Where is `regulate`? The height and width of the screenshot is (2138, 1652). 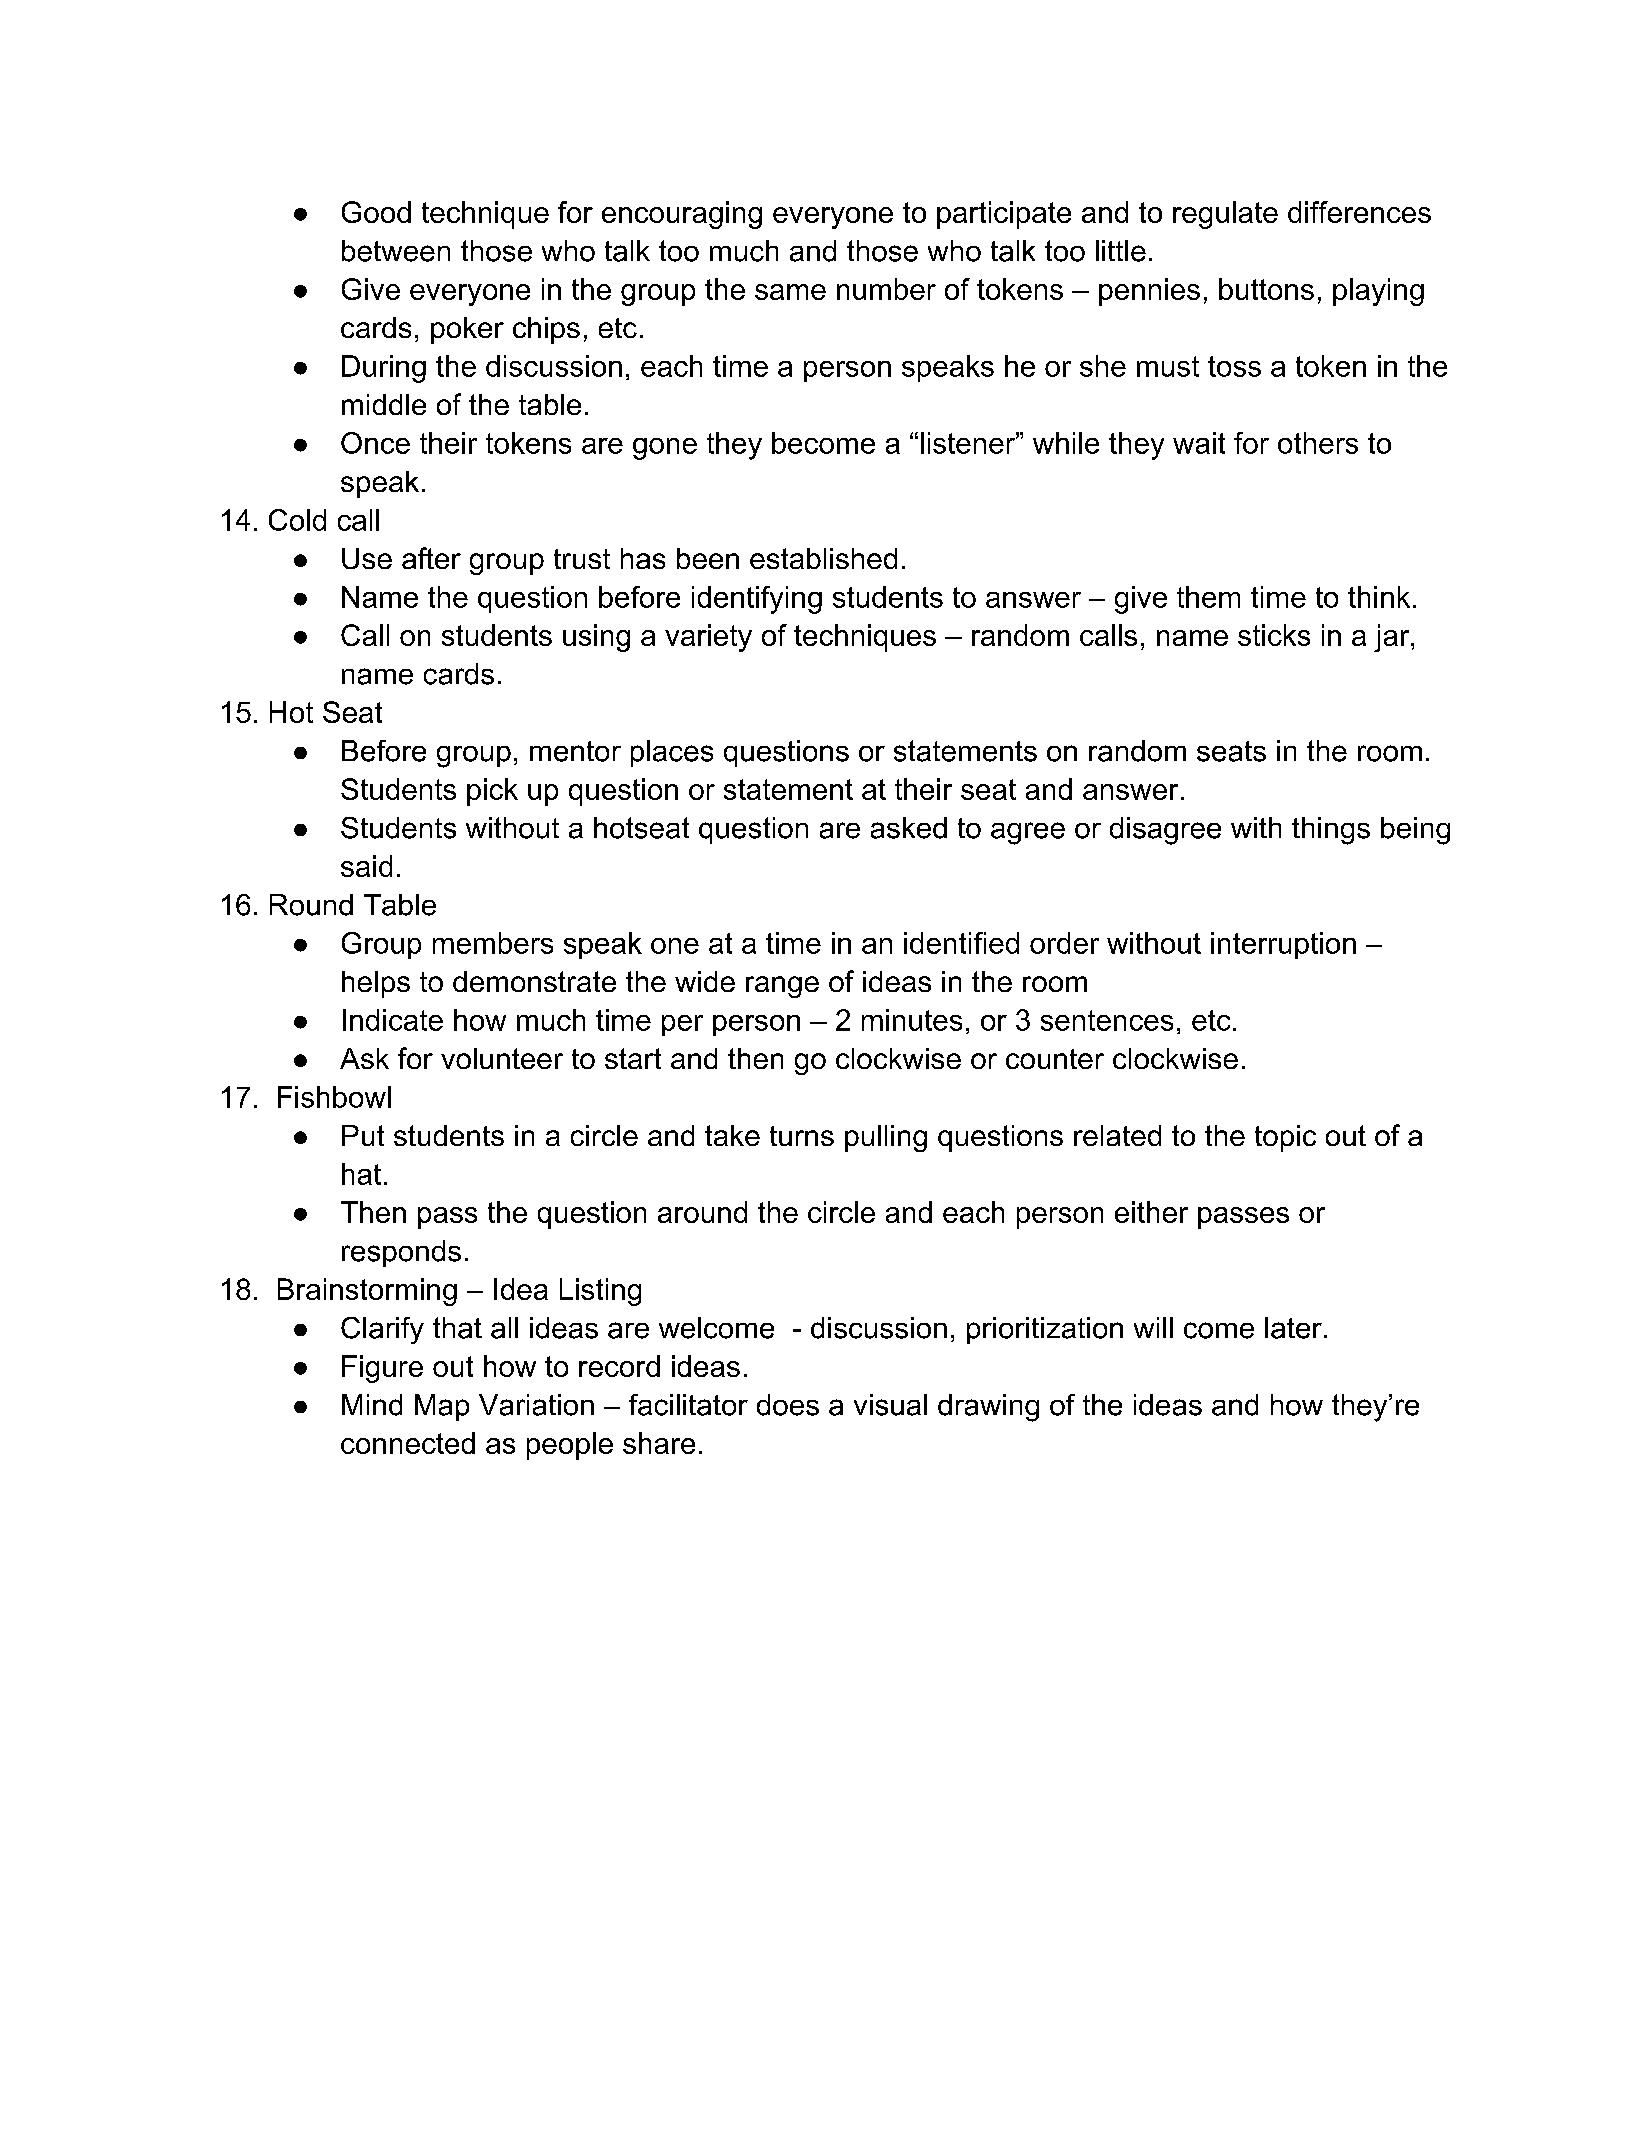
regulate is located at coordinates (1225, 215).
